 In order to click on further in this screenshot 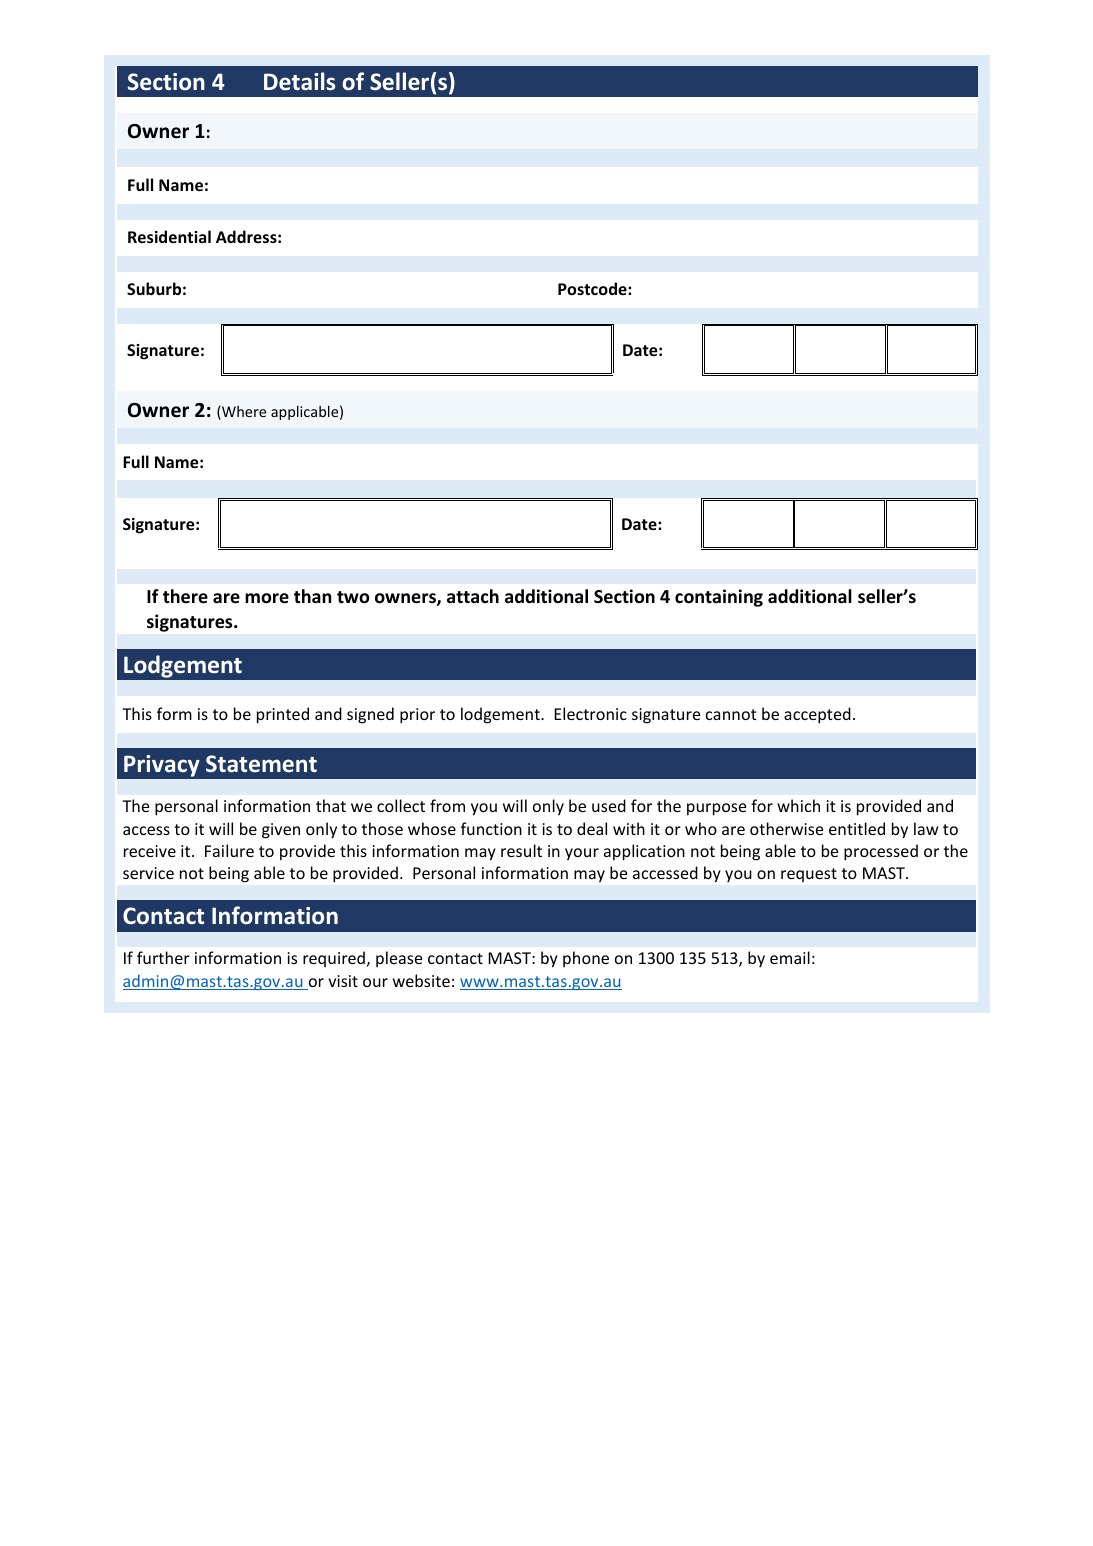, I will do `click(163, 957)`.
